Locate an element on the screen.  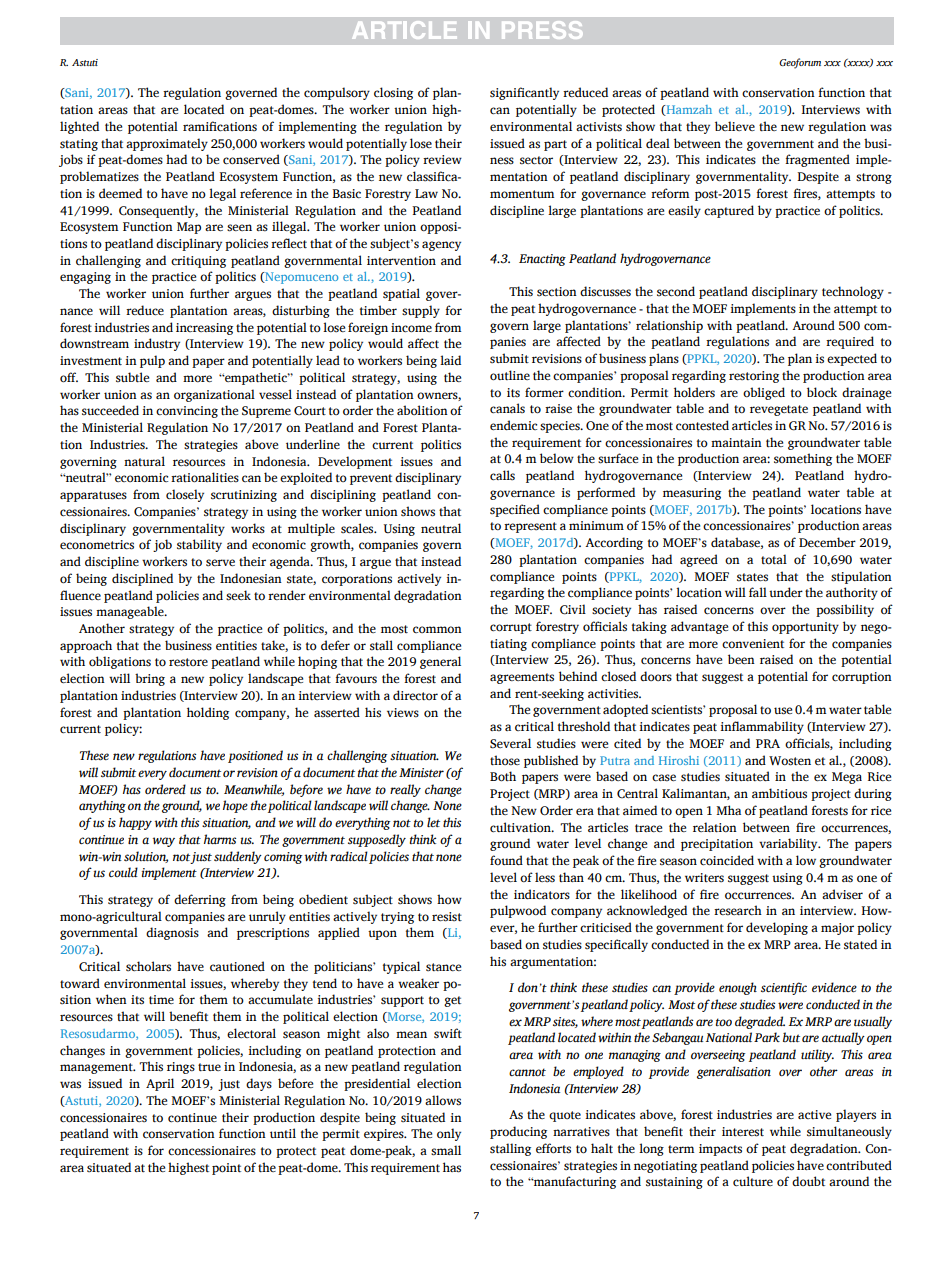
common is located at coordinates (437, 629).
